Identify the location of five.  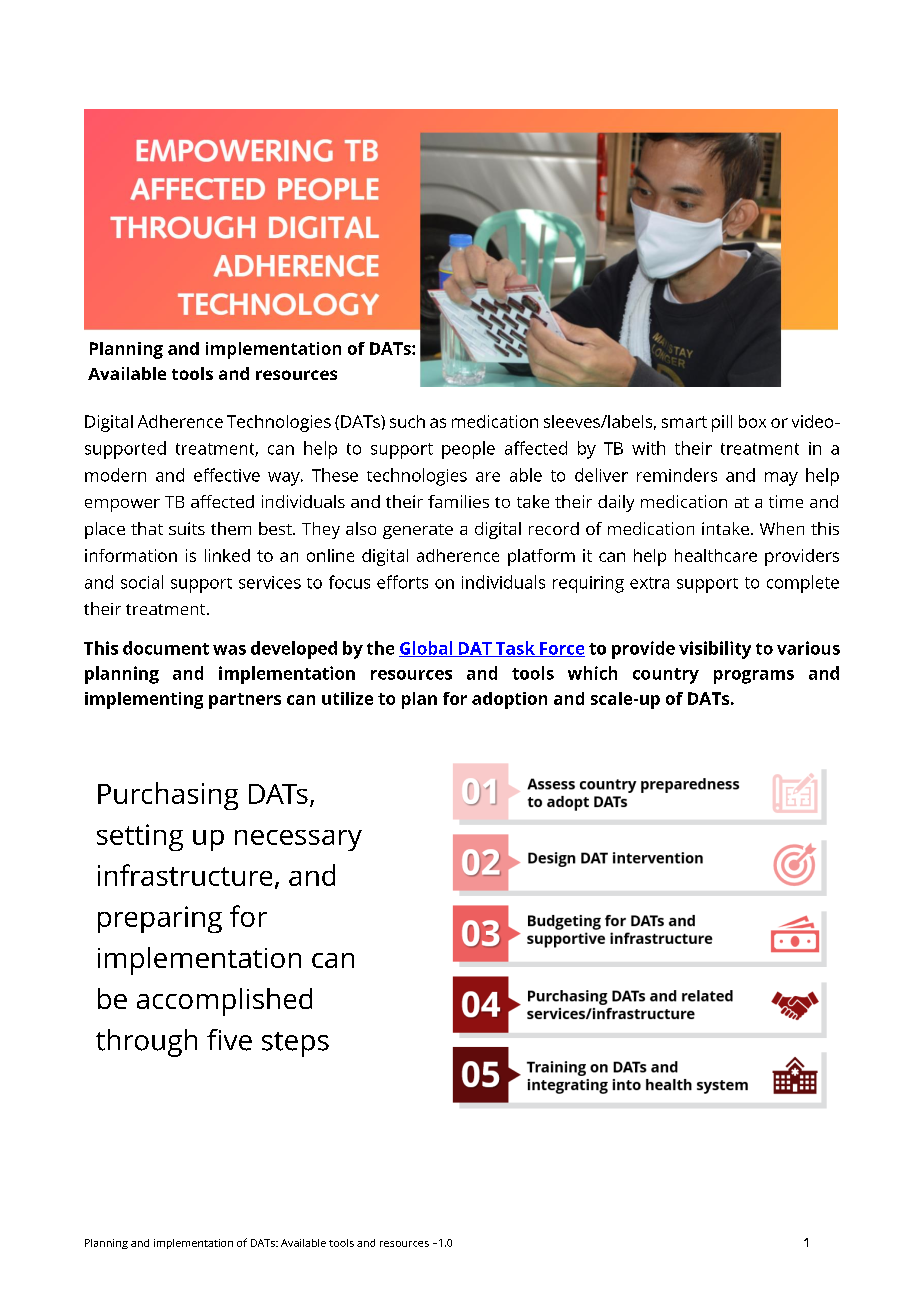
(229, 1040).
